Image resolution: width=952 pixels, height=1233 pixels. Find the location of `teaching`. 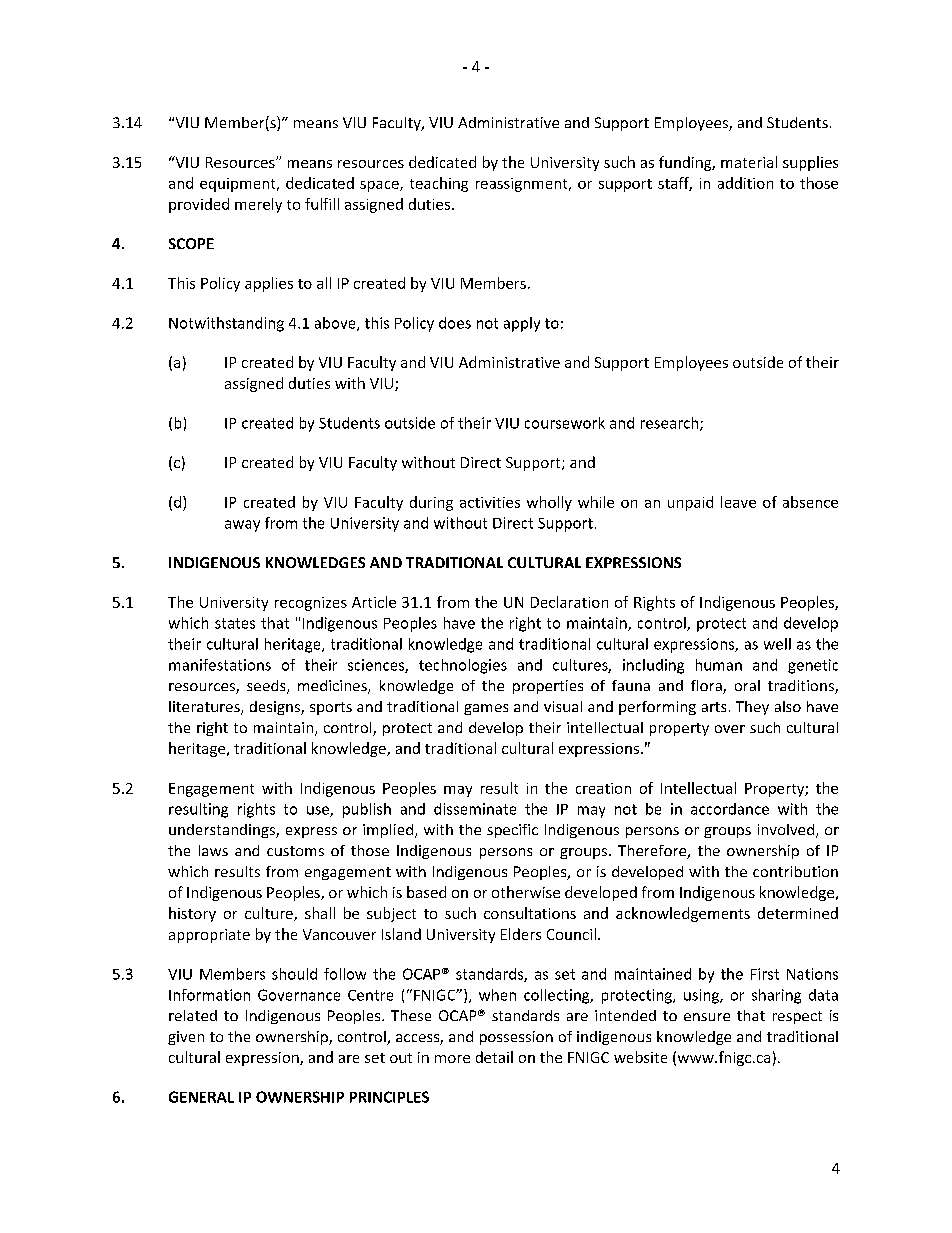

teaching is located at coordinates (439, 184).
